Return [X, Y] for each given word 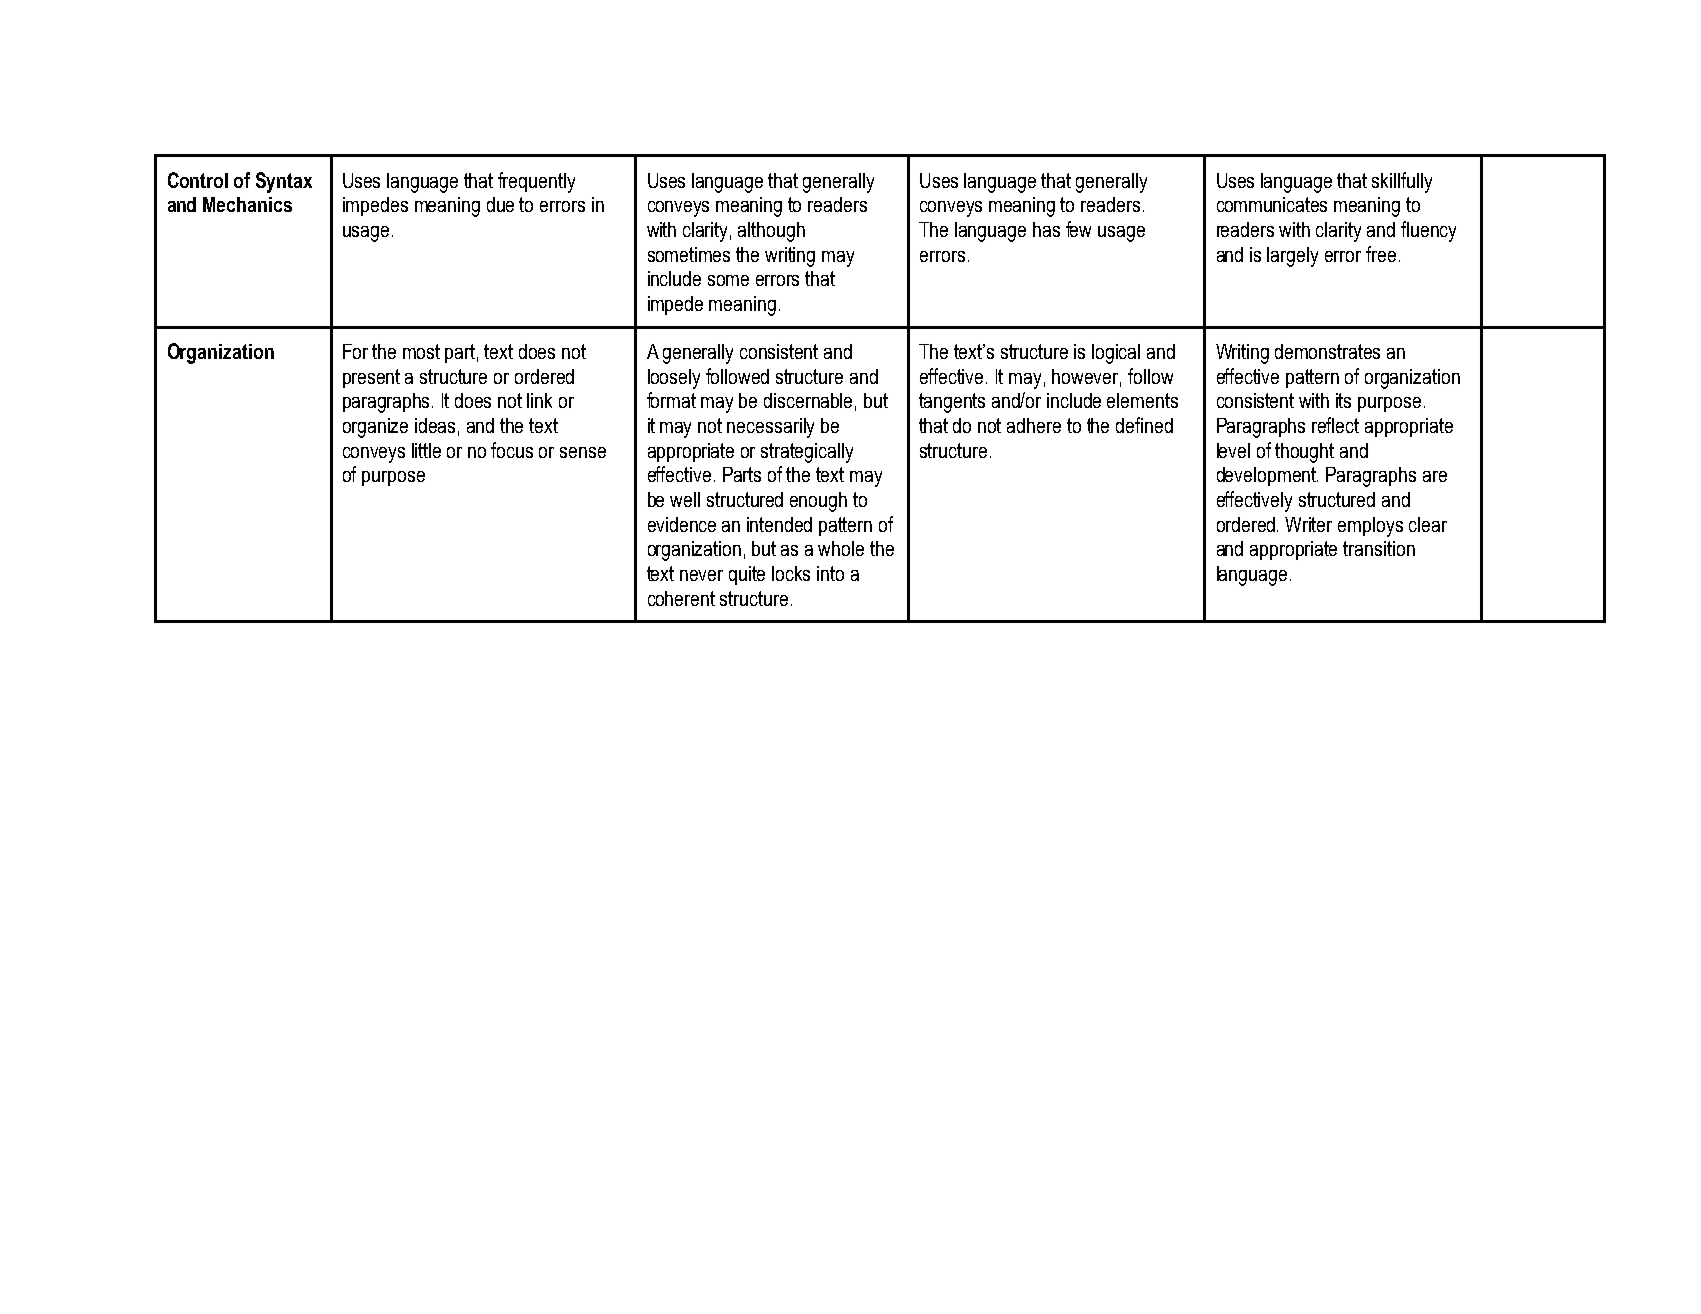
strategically [807, 453]
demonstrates [1327, 351]
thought [1304, 453]
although [771, 232]
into [830, 573]
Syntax [284, 182]
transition [1379, 548]
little [426, 450]
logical [1116, 354]
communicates [1272, 204]
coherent [681, 598]
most [421, 351]
